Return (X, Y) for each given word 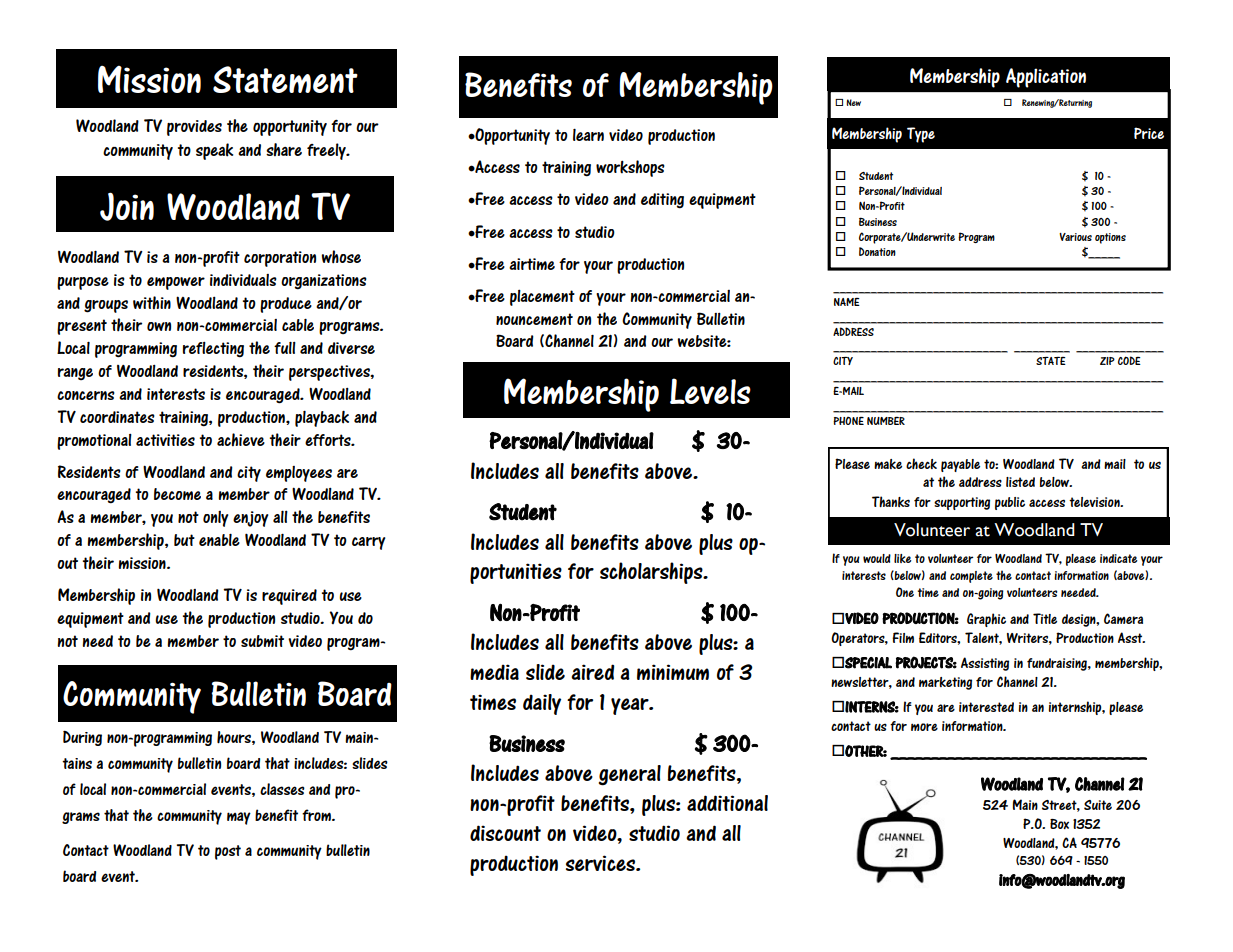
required (289, 597)
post (228, 852)
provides (194, 128)
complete (971, 577)
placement (542, 297)
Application (1046, 78)
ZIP (1107, 361)
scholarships (652, 573)
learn (588, 135)
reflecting (213, 350)
